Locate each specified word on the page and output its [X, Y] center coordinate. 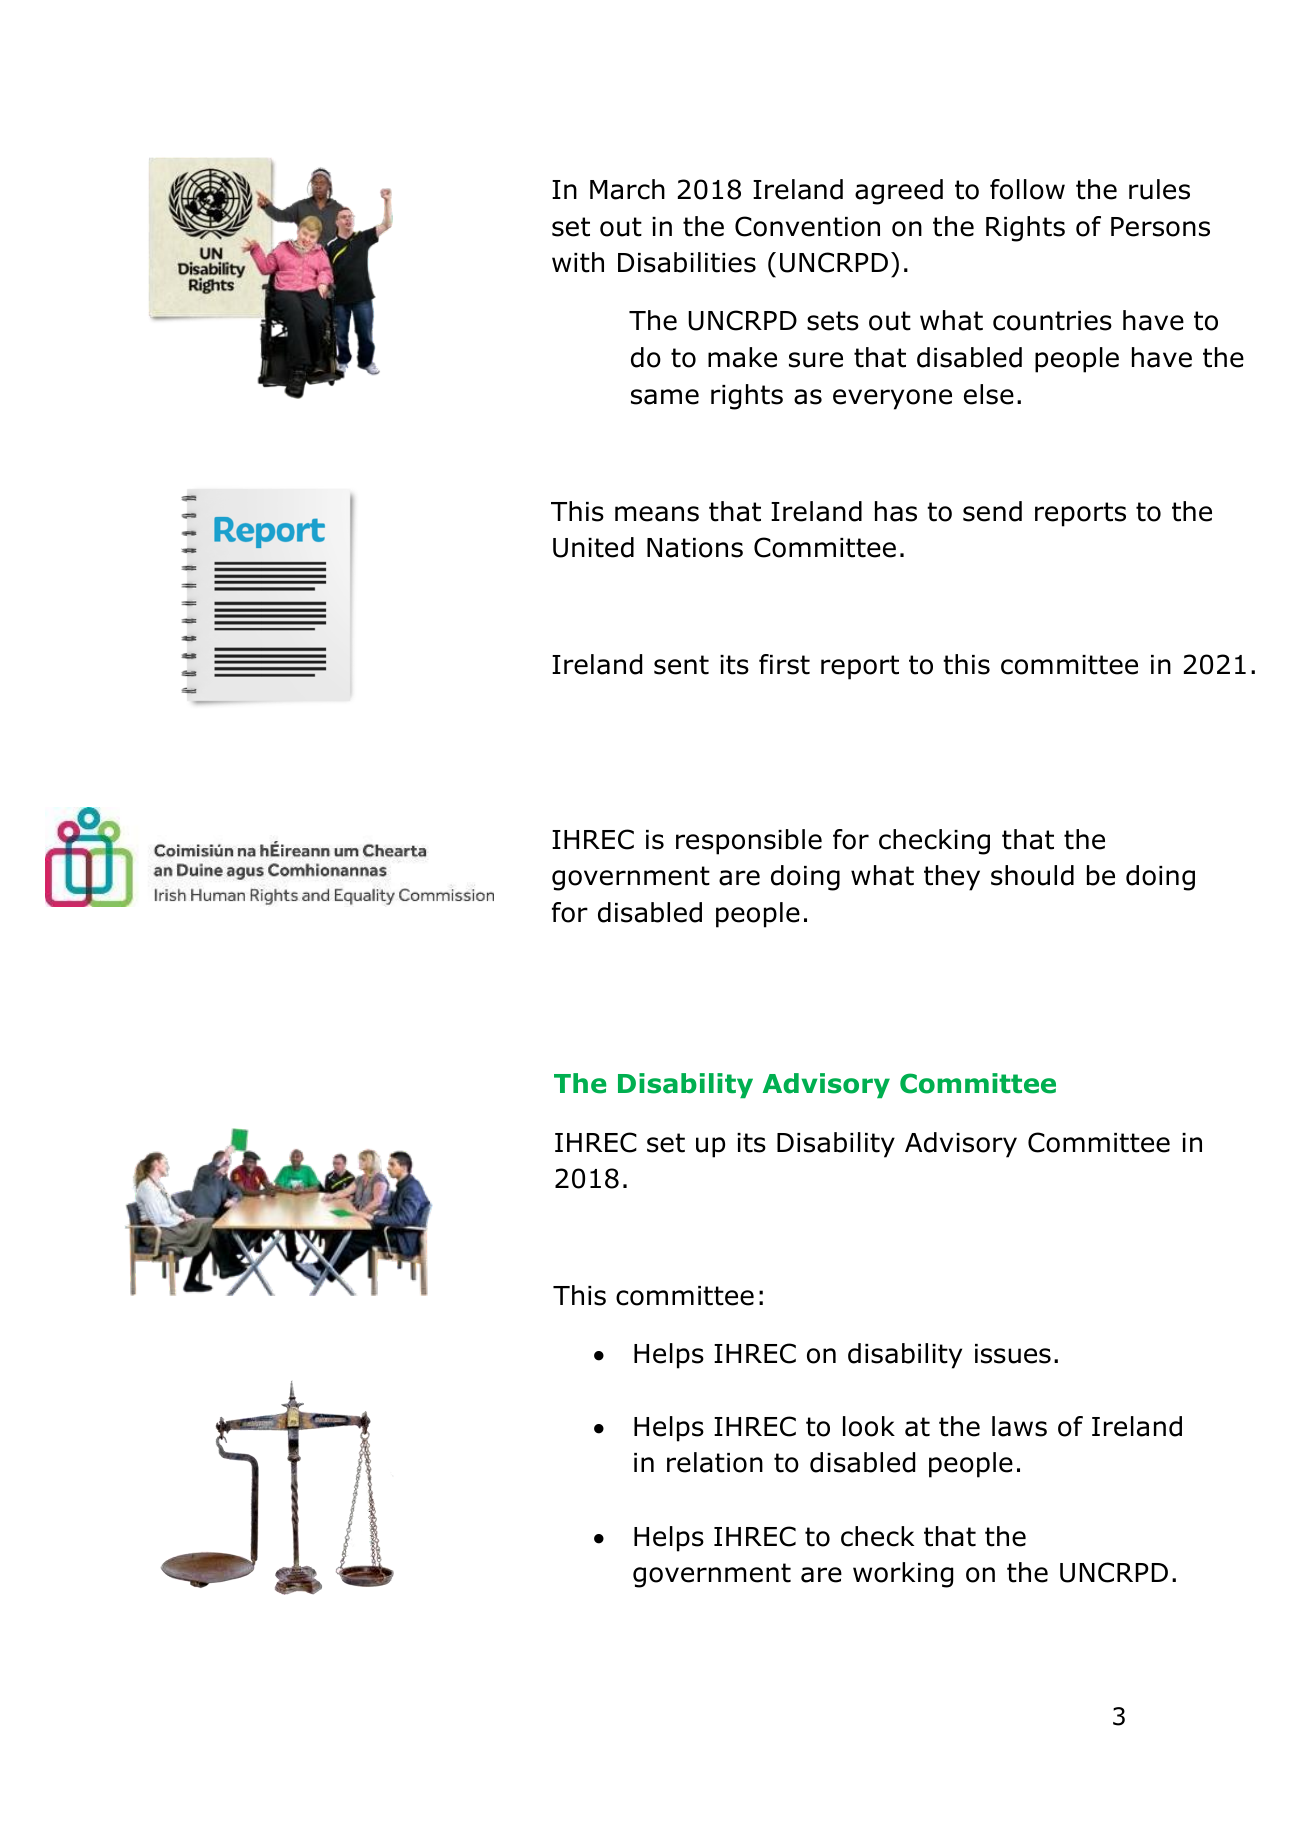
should [1032, 875]
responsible [749, 842]
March [627, 189]
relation [715, 1462]
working [903, 1575]
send [992, 511]
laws [1019, 1426]
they [952, 878]
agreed [899, 192]
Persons [1160, 227]
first [784, 664]
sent [681, 665]
